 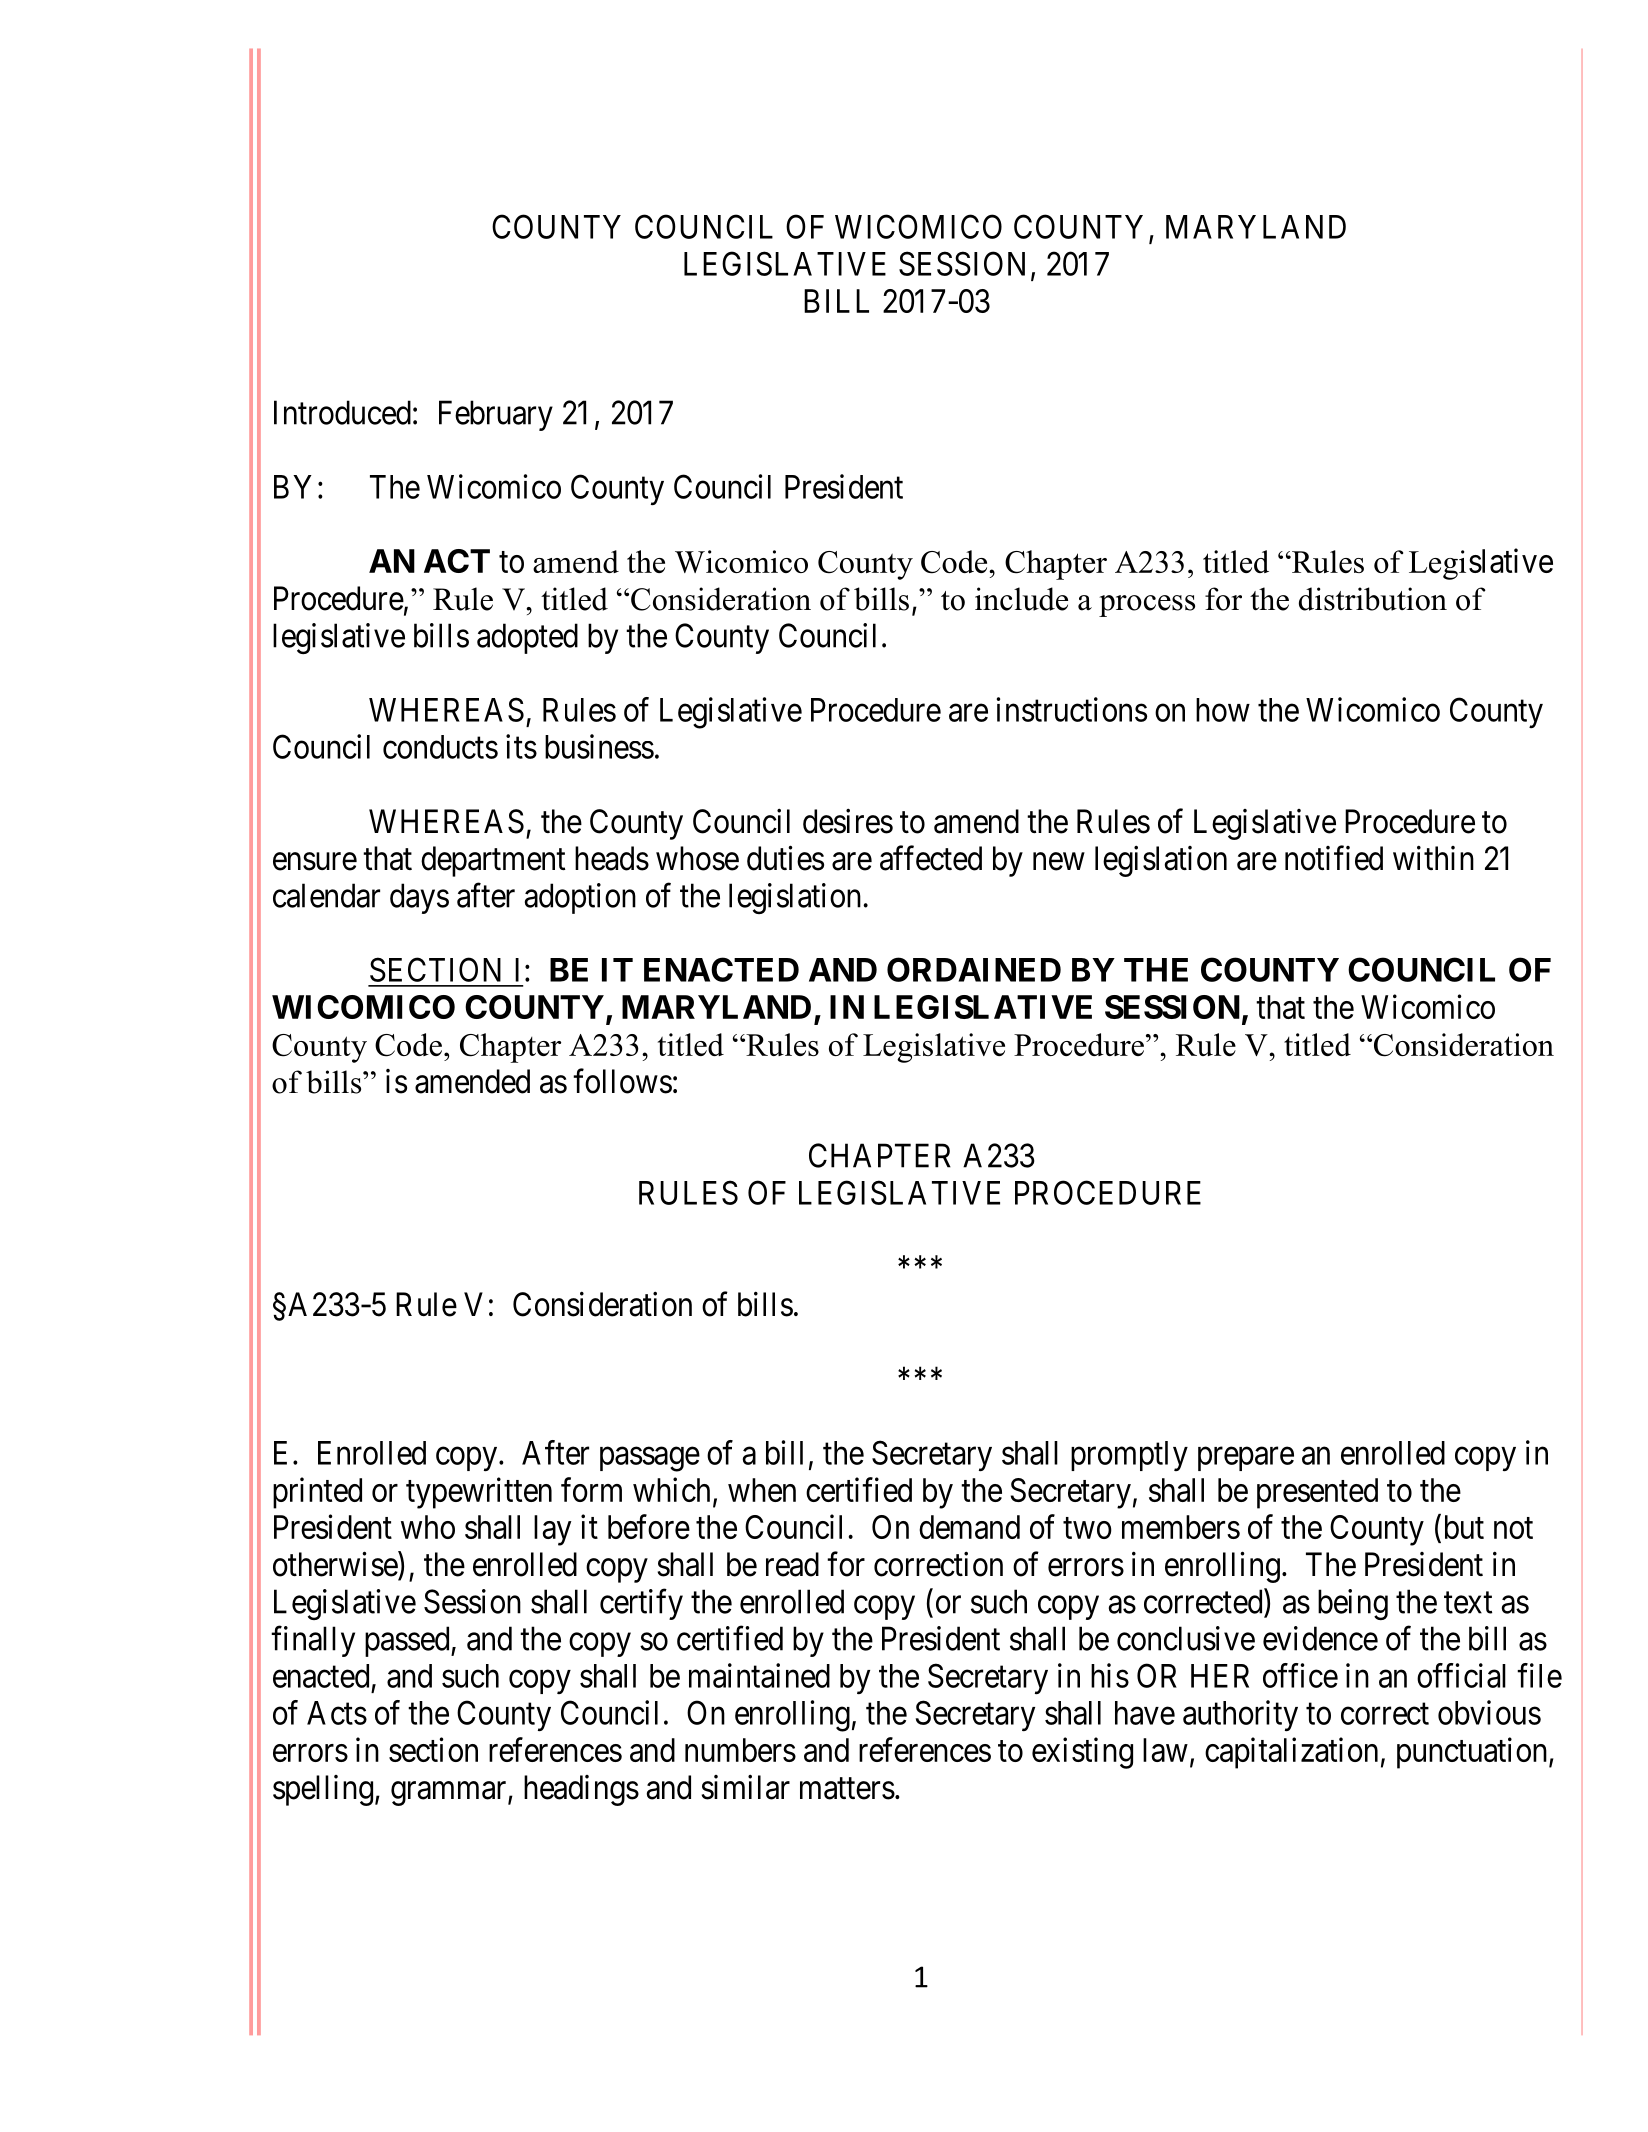 I want to click on punctuation, so click(x=1473, y=1753).
